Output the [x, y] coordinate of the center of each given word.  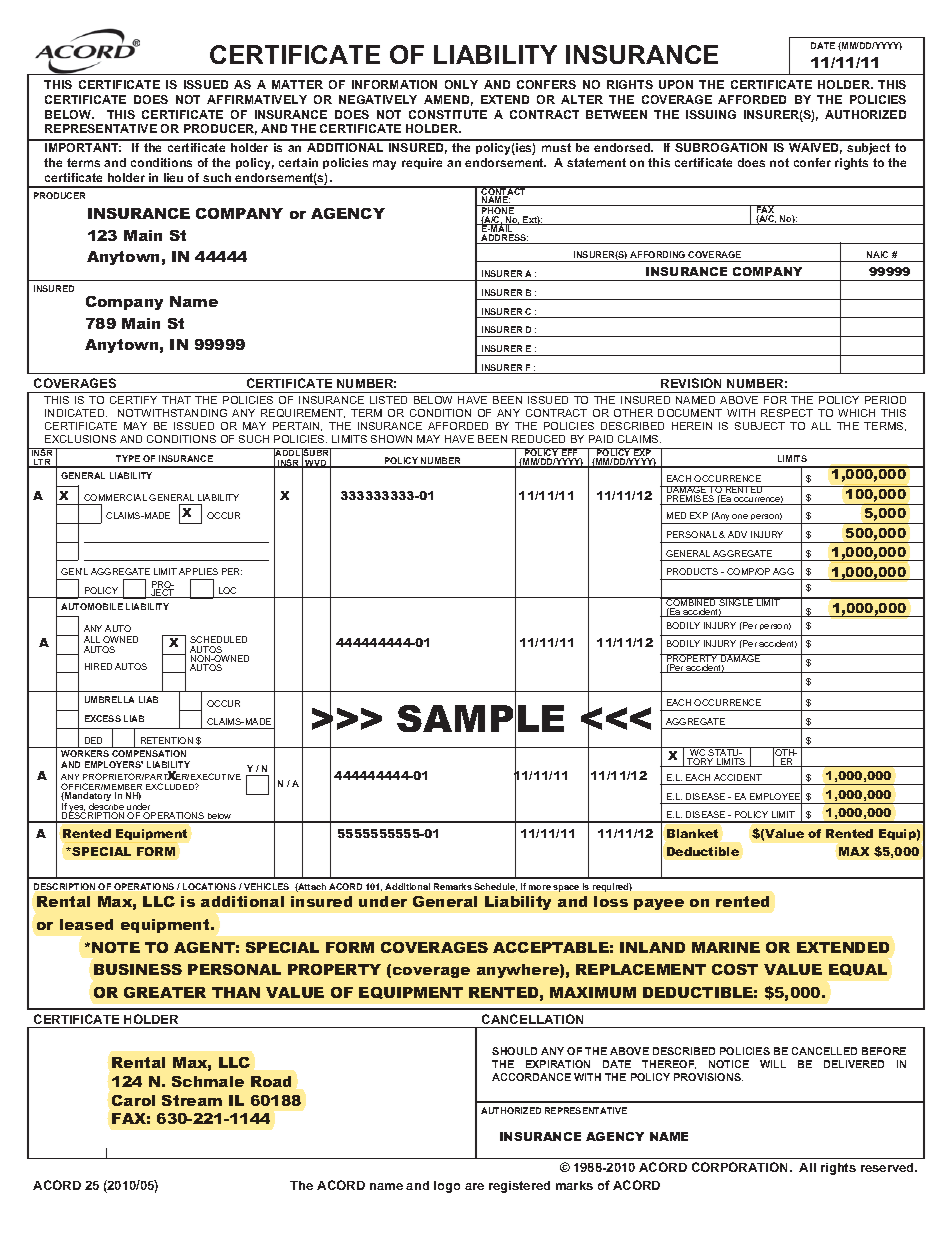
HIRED [98, 666]
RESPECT [787, 413]
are [474, 1186]
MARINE [726, 947]
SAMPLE [480, 719]
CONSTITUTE [448, 114]
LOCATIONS [209, 886]
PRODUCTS [692, 571]
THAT [176, 400]
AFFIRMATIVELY [257, 99]
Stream [192, 1100]
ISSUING [711, 114]
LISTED [388, 400]
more [540, 887]
